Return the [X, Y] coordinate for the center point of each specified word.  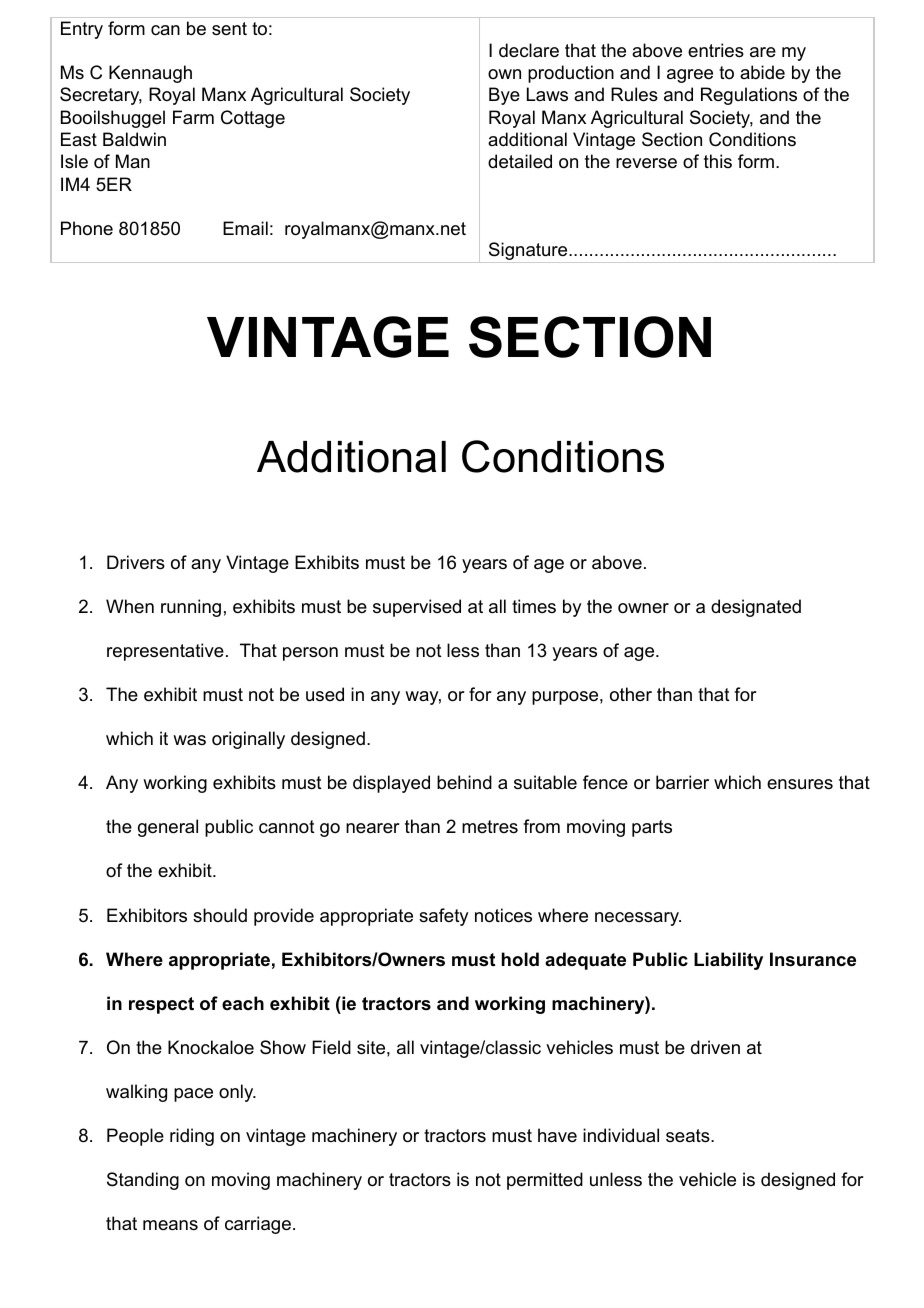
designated [756, 608]
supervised [417, 608]
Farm [193, 117]
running [191, 608]
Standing [143, 1181]
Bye [504, 96]
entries [716, 50]
